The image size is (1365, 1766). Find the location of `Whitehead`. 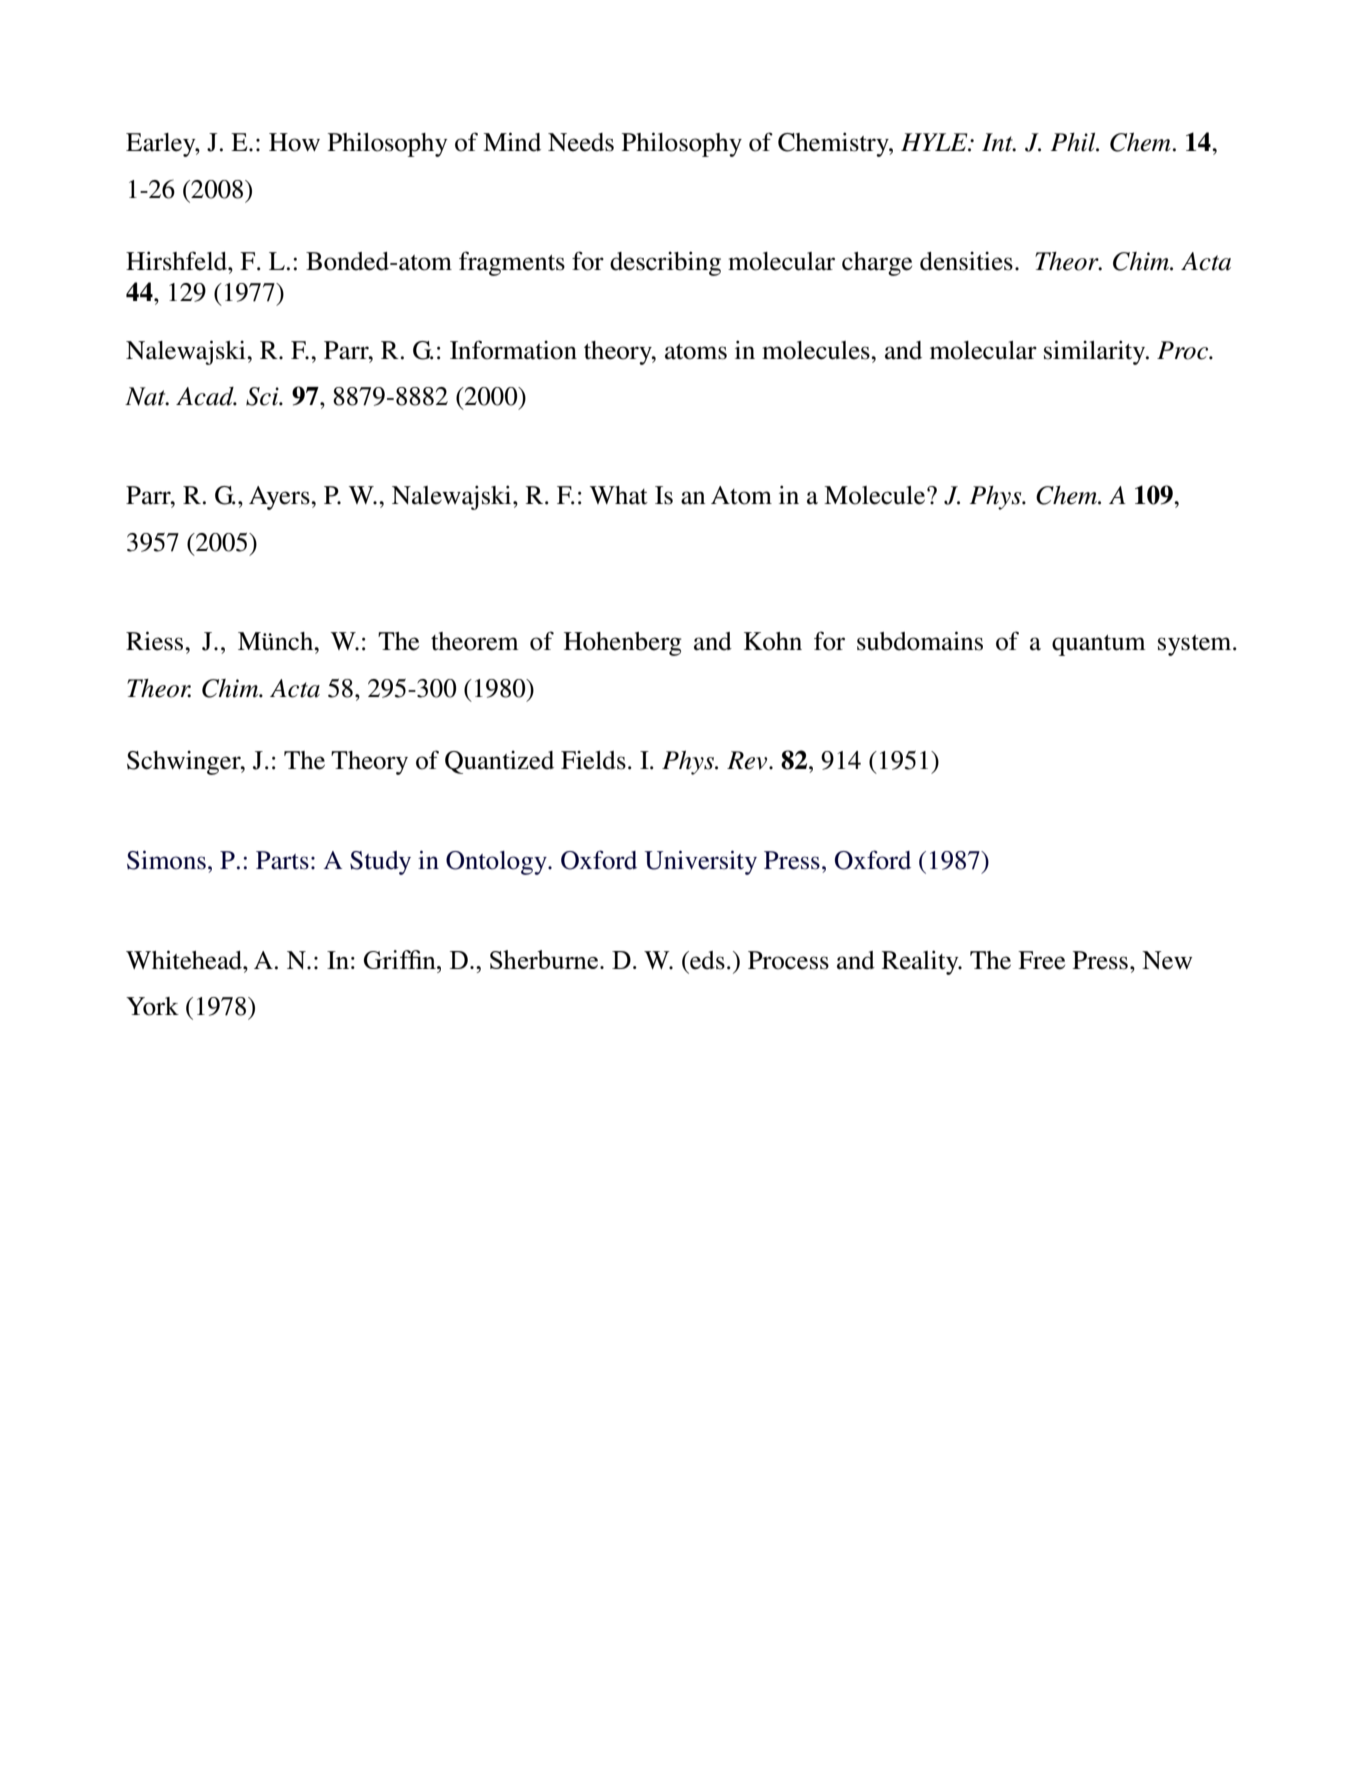

Whitehead is located at coordinates (185, 960).
